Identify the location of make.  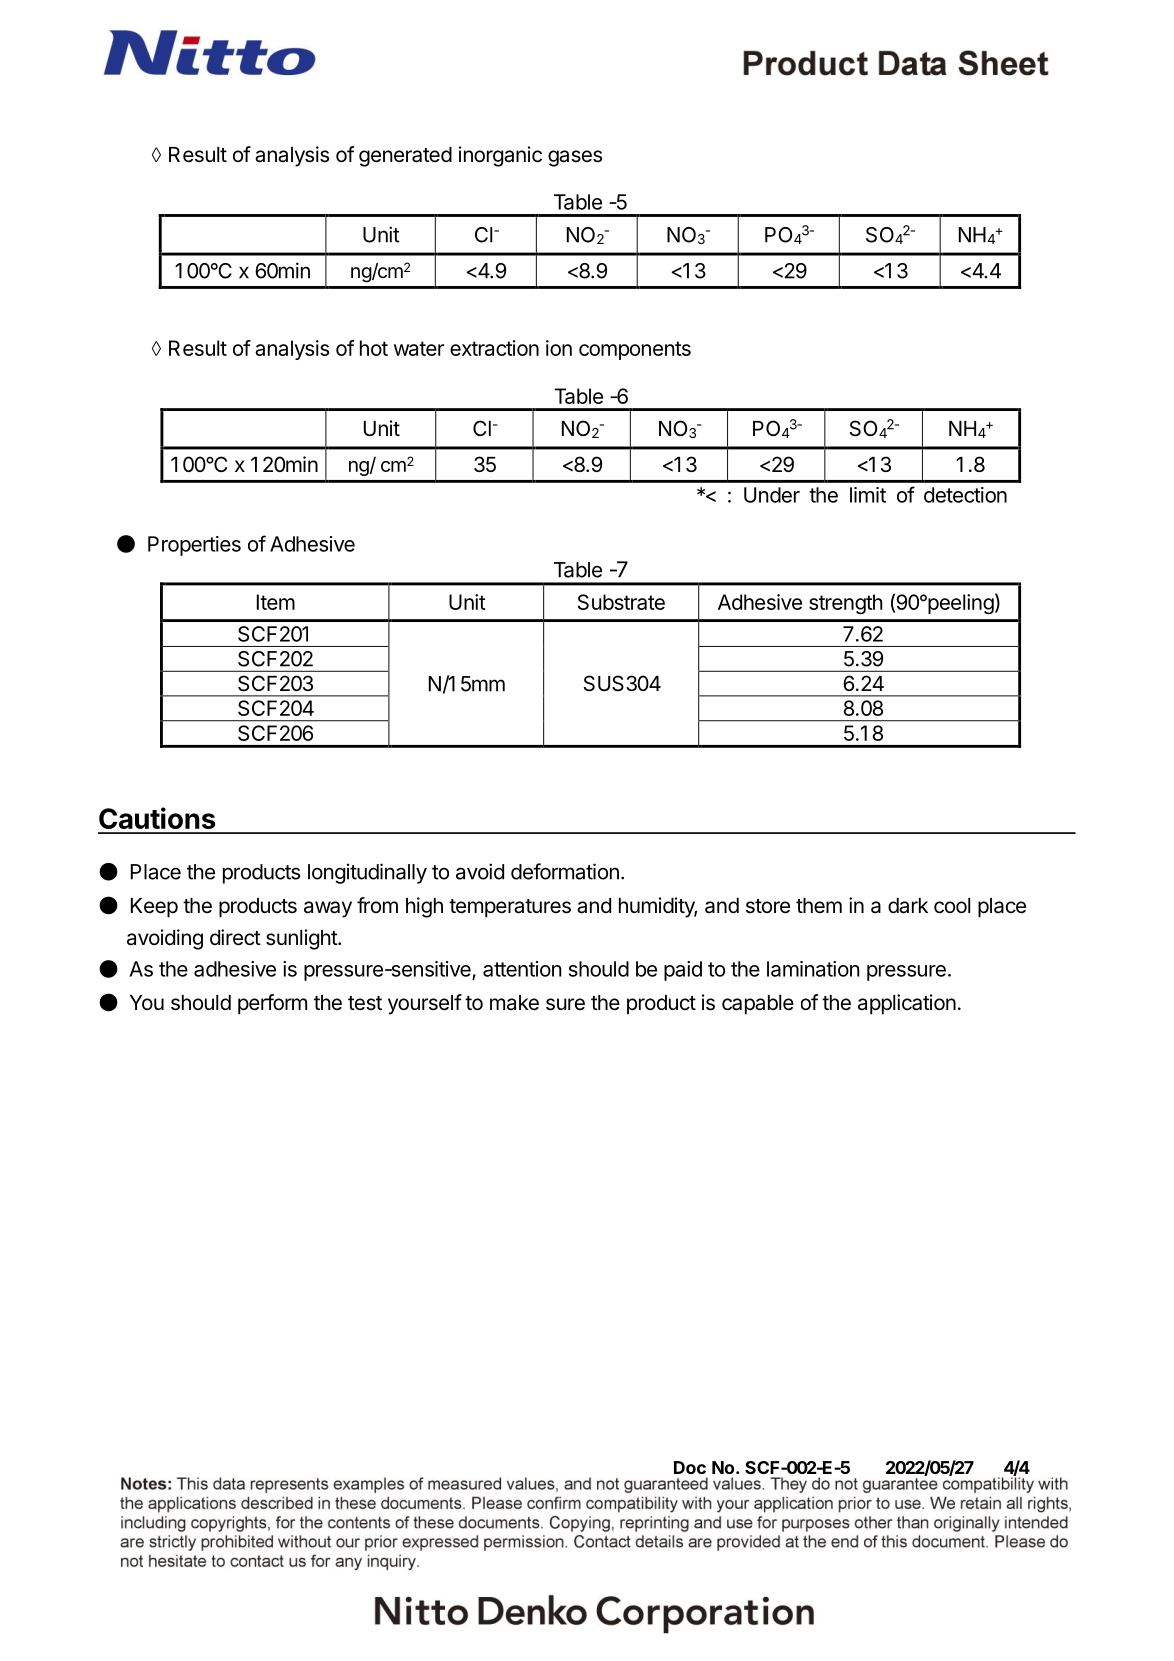
(514, 1003).
